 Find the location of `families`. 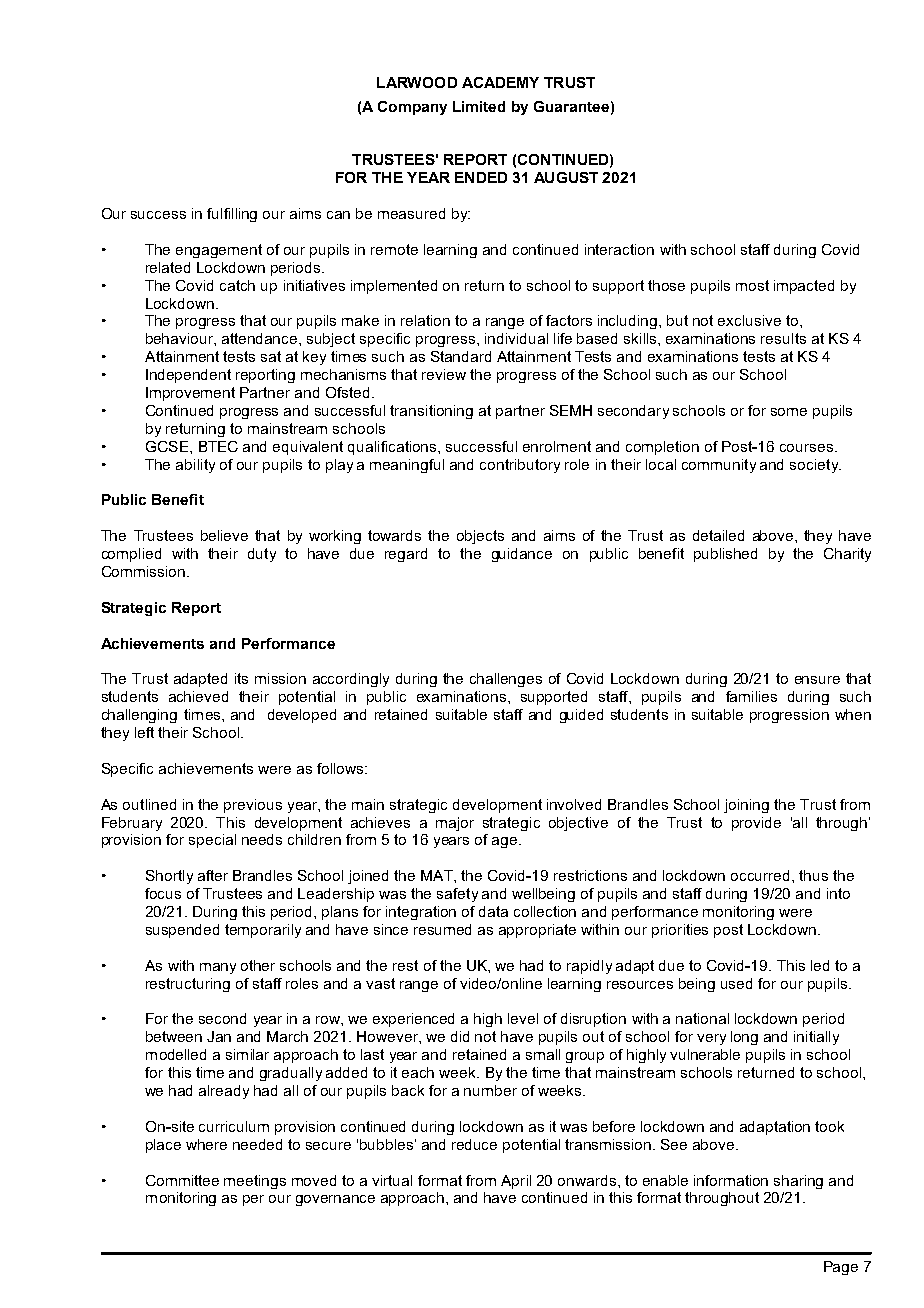

families is located at coordinates (751, 696).
